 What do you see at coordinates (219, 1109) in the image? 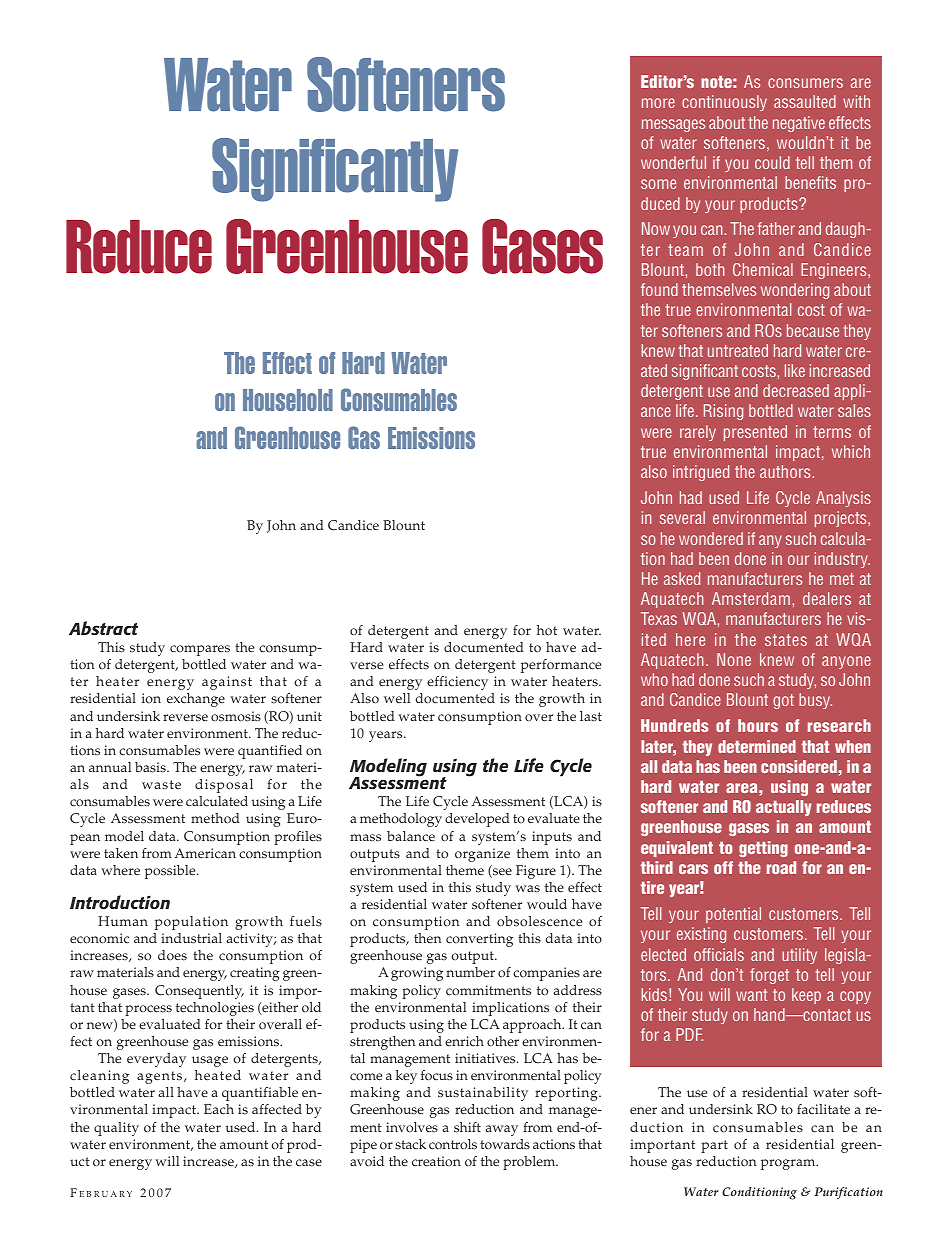
I see `Each` at bounding box center [219, 1109].
